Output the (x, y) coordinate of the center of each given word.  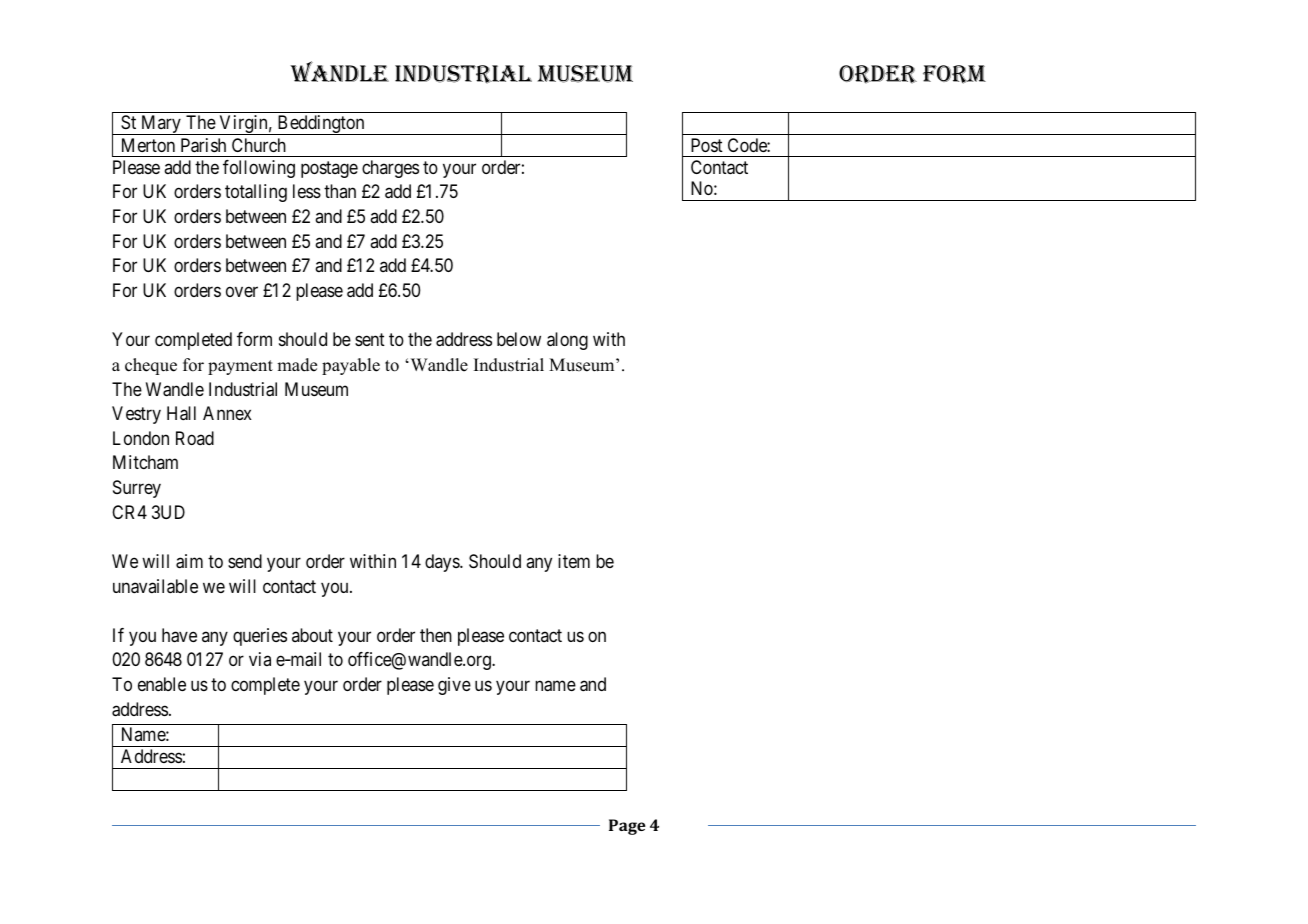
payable (351, 366)
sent (370, 339)
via (260, 659)
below (519, 339)
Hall (181, 413)
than (340, 191)
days (443, 563)
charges (390, 169)
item (574, 561)
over (242, 291)
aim (189, 561)
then (436, 635)
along (567, 341)
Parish (203, 145)
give (454, 686)
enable (162, 684)
